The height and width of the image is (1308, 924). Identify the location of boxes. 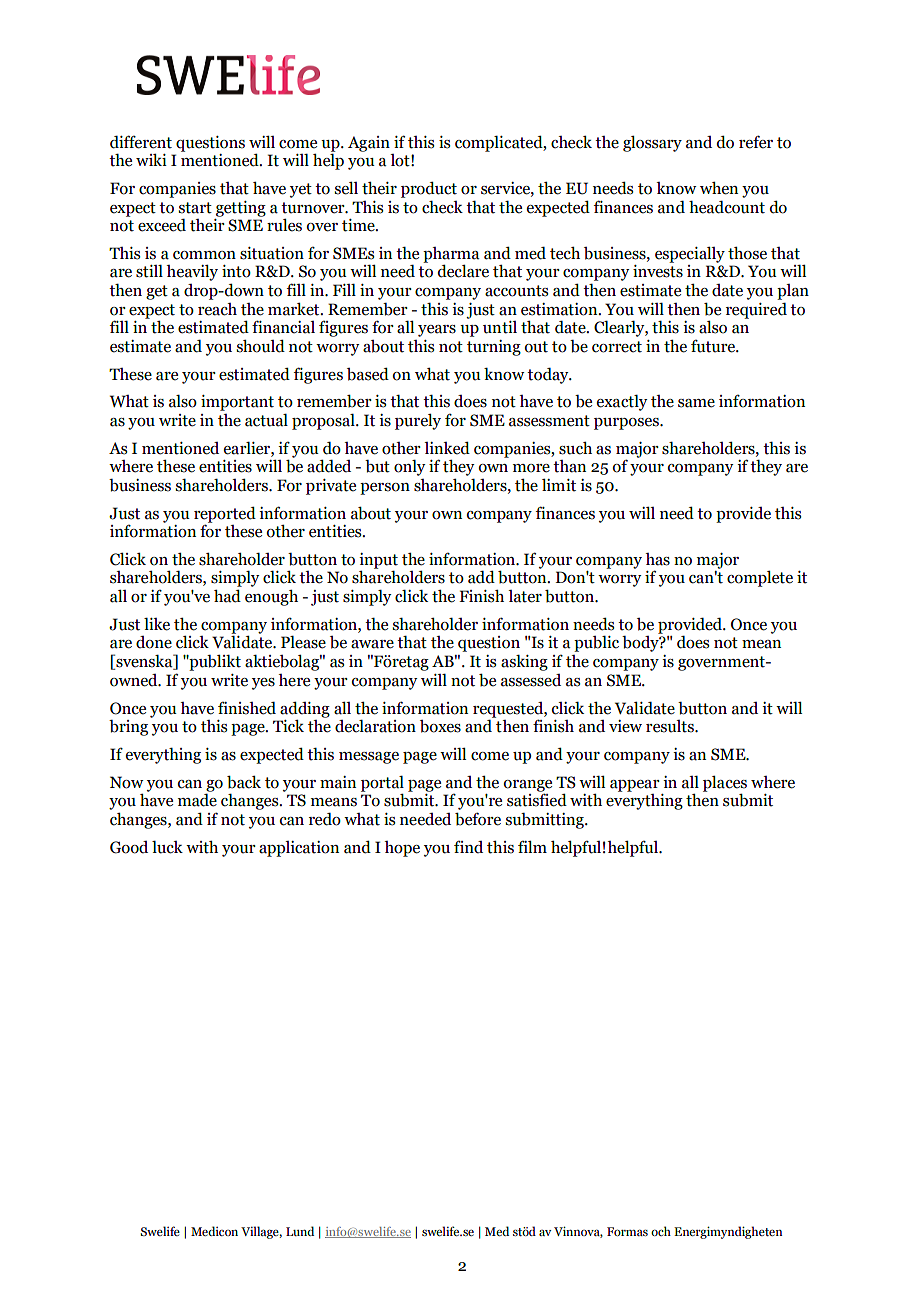
(440, 726).
